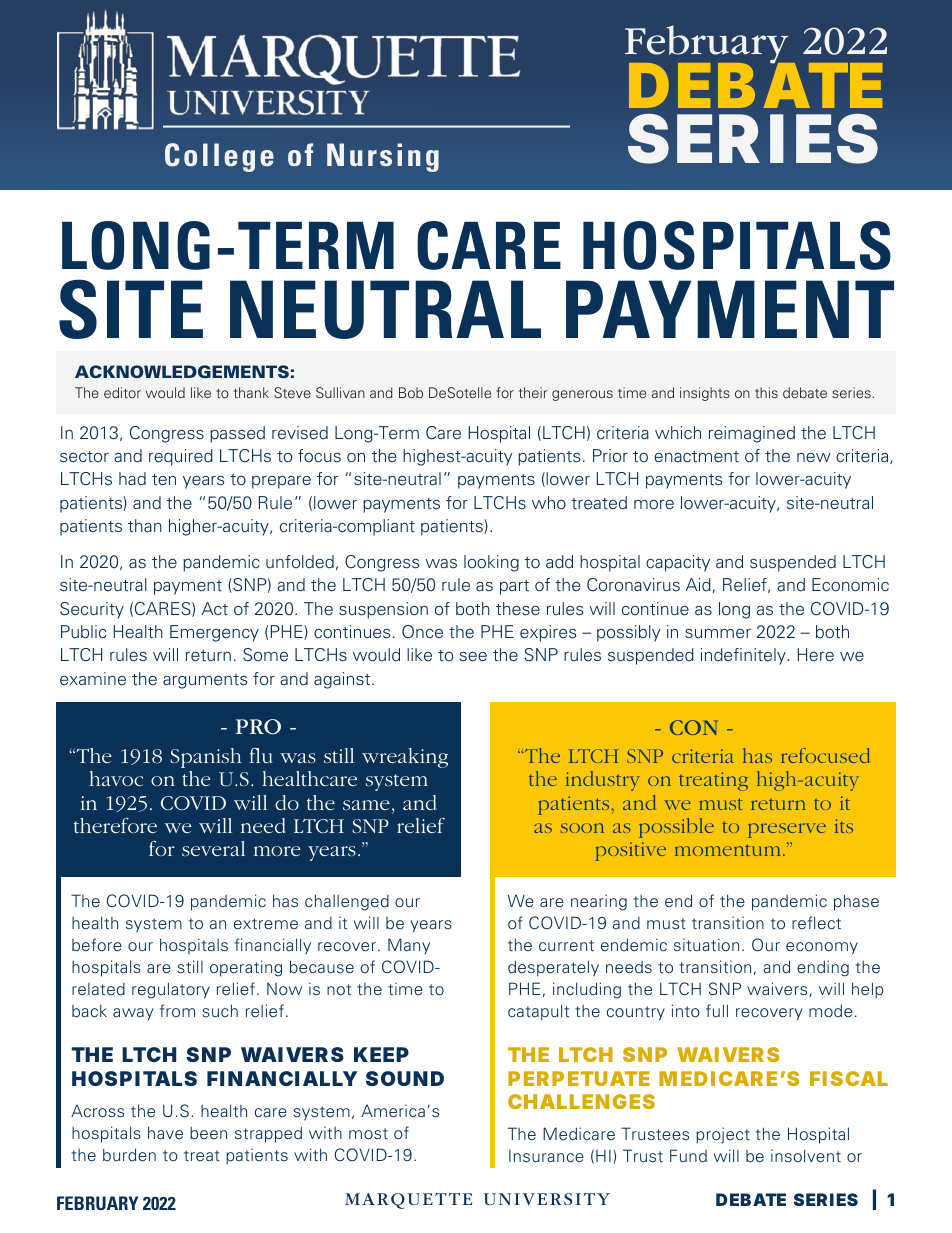  What do you see at coordinates (165, 1132) in the image?
I see `have` at bounding box center [165, 1132].
